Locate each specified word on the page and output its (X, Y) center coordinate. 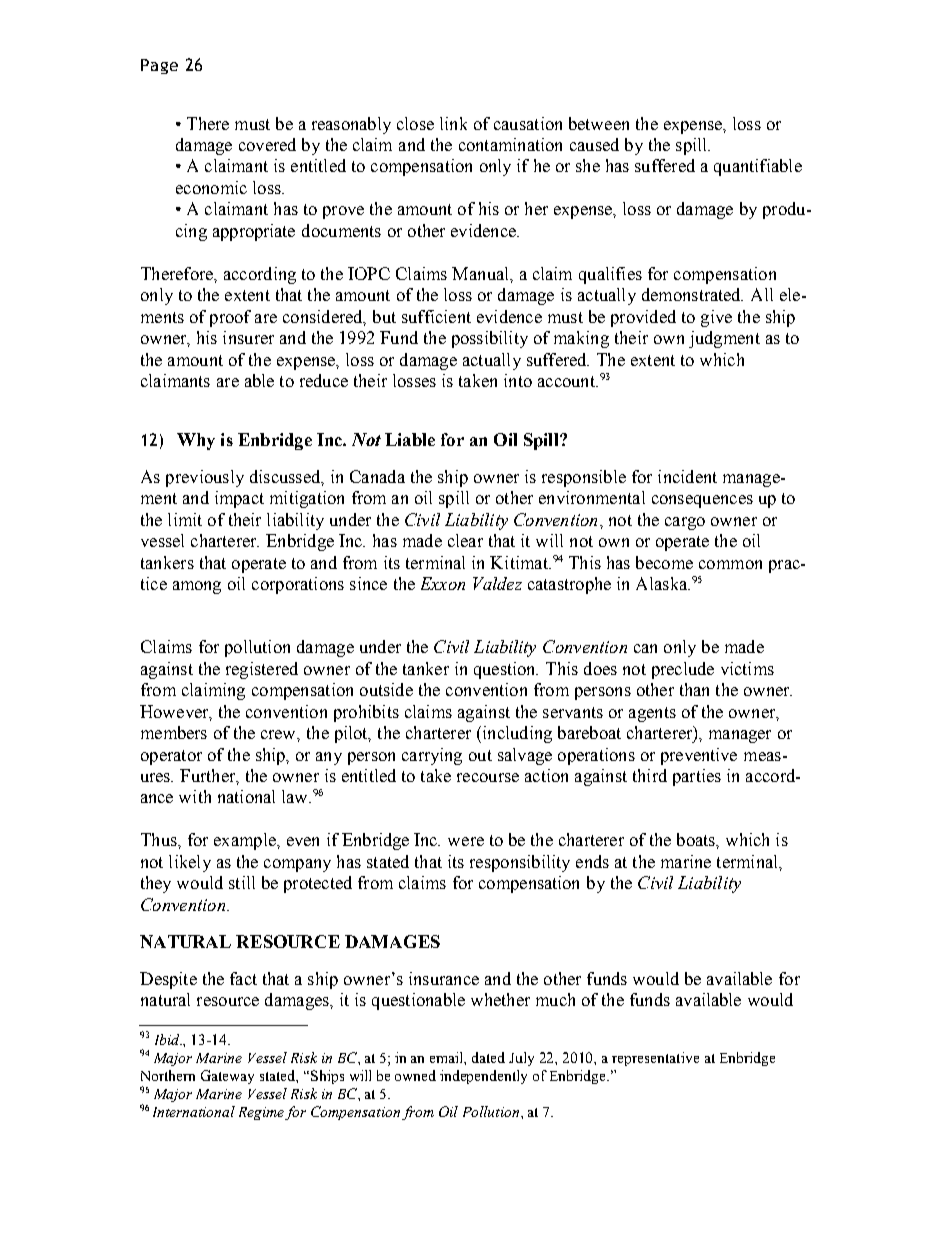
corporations (298, 585)
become (664, 562)
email (448, 1058)
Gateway (227, 1077)
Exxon (443, 583)
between (599, 123)
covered (267, 144)
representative (655, 1059)
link (453, 123)
